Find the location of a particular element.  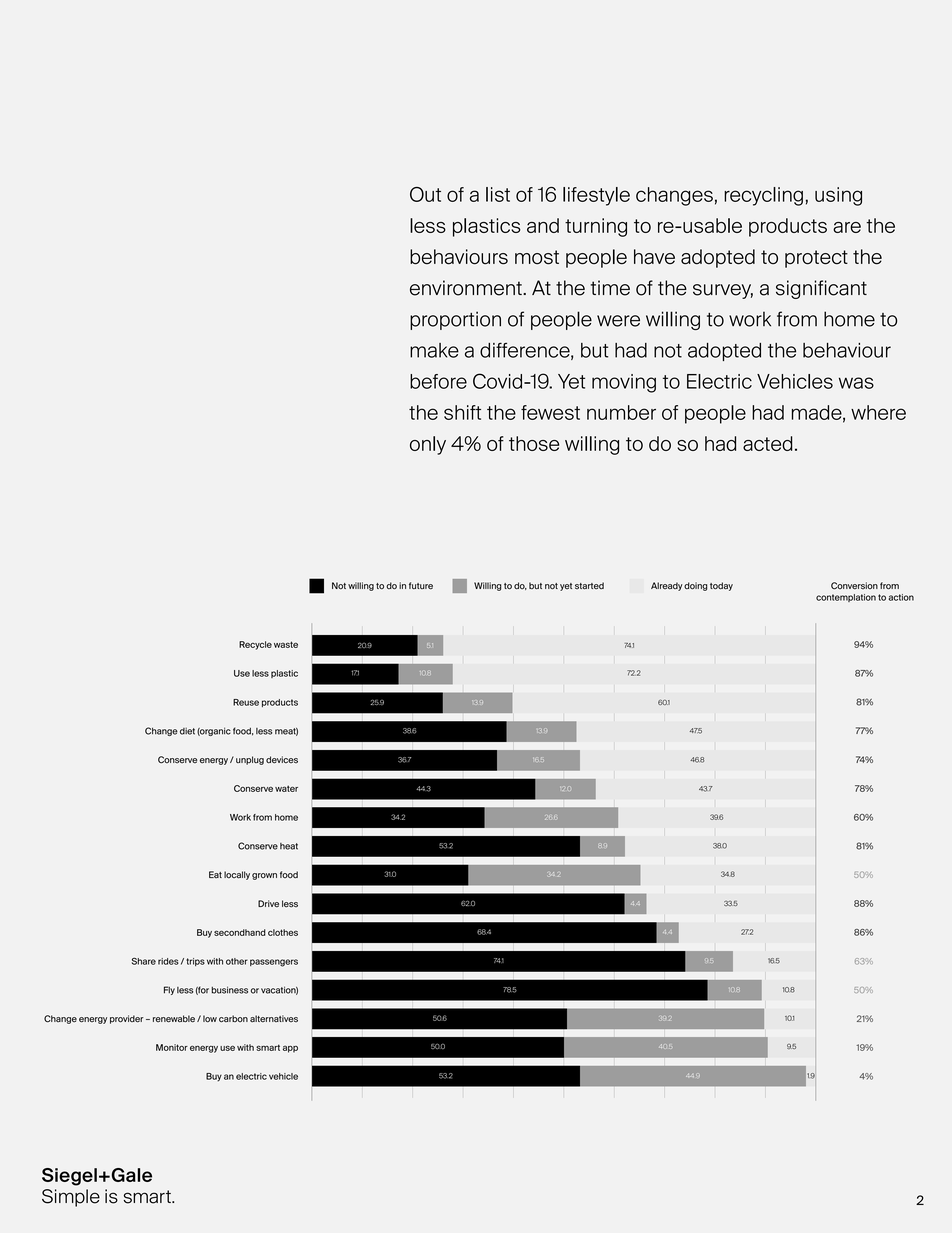

low is located at coordinates (210, 1019).
